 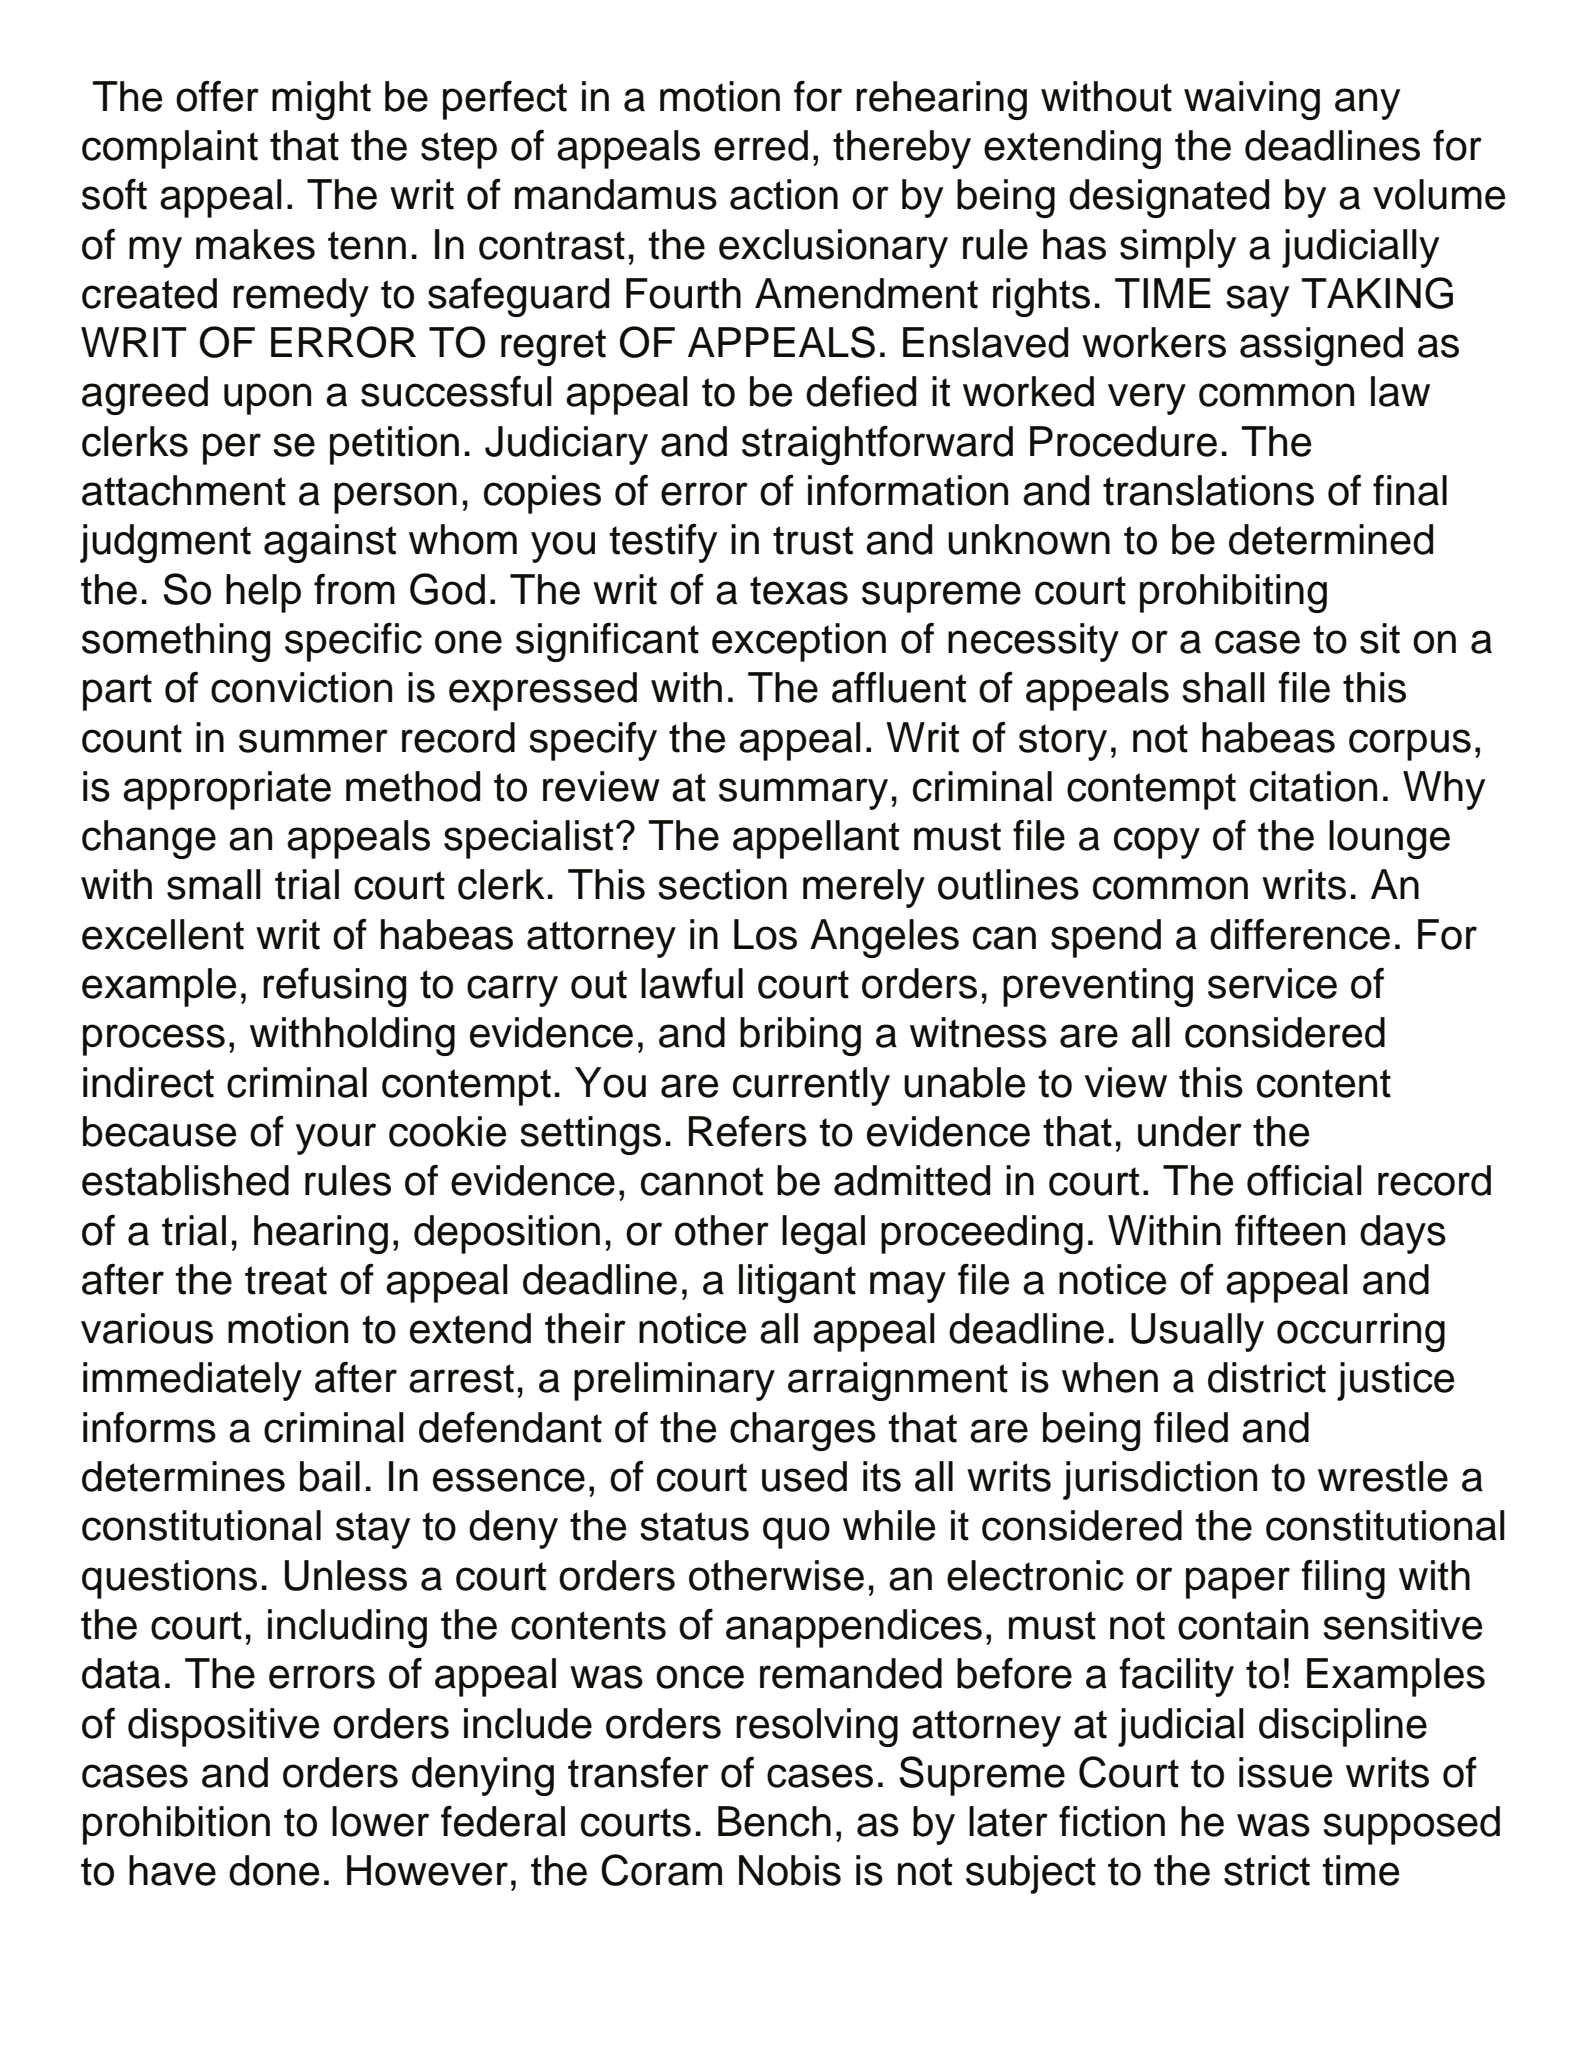 What do you see at coordinates (274, 1870) in the screenshot?
I see `done` at bounding box center [274, 1870].
